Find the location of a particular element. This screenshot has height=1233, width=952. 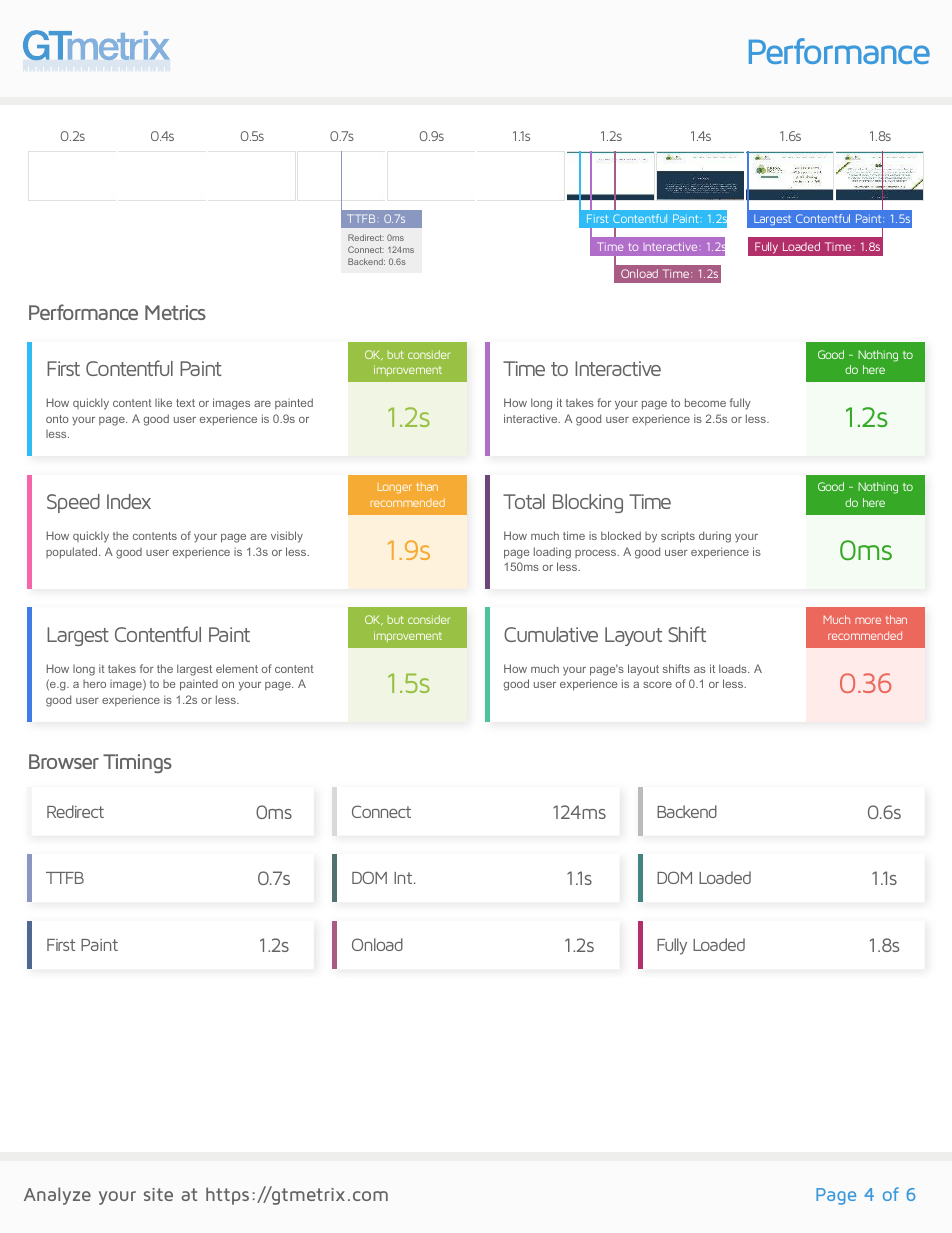

Cumulative is located at coordinates (551, 634).
